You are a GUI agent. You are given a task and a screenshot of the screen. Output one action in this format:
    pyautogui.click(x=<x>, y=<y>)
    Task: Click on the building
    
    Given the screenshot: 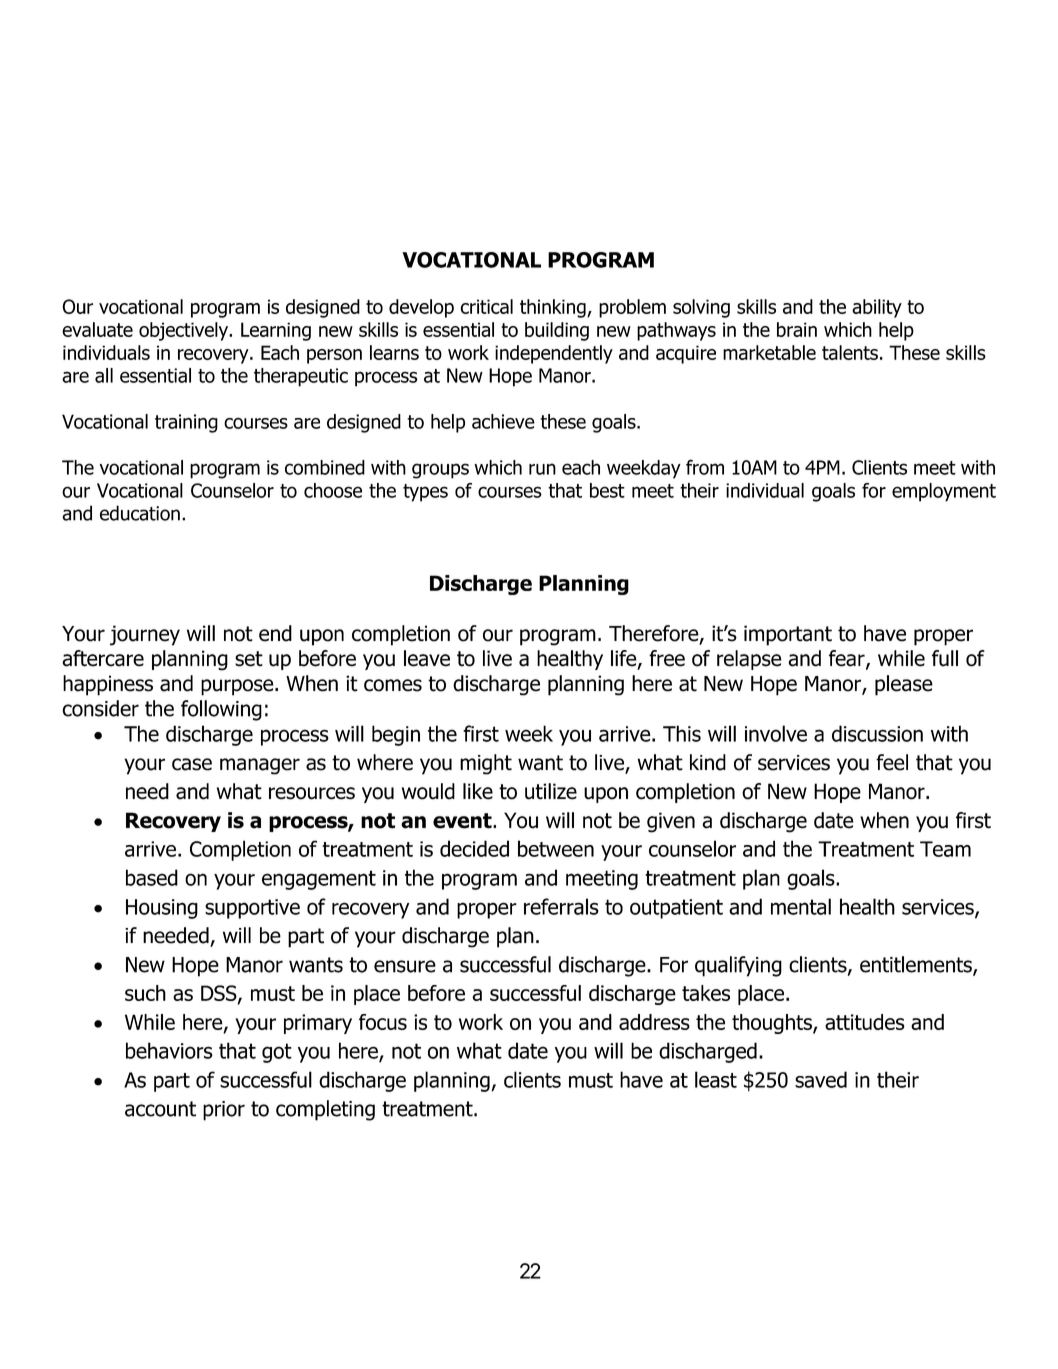 What is the action you would take?
    pyautogui.click(x=557, y=331)
